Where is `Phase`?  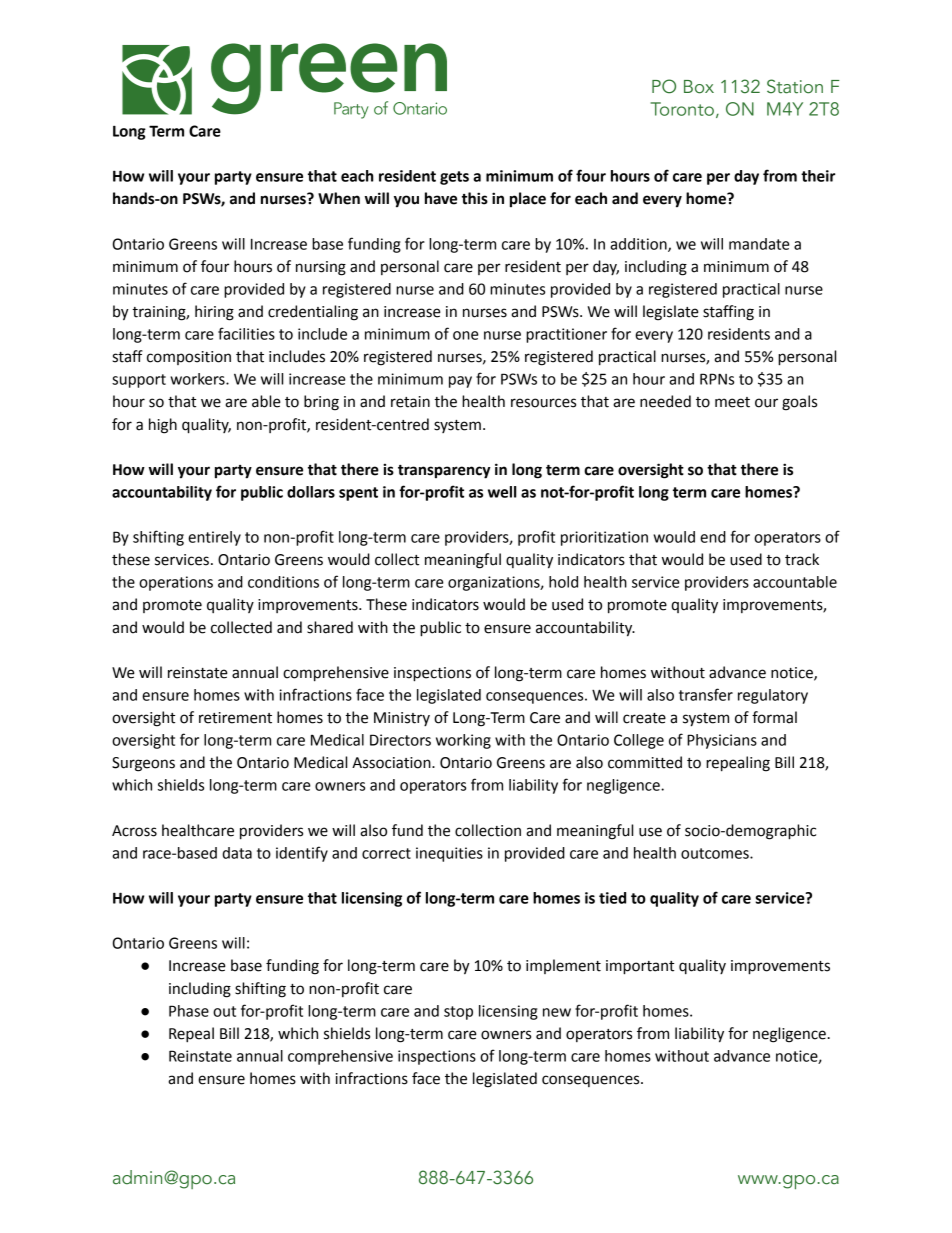
Phase is located at coordinates (189, 1011).
